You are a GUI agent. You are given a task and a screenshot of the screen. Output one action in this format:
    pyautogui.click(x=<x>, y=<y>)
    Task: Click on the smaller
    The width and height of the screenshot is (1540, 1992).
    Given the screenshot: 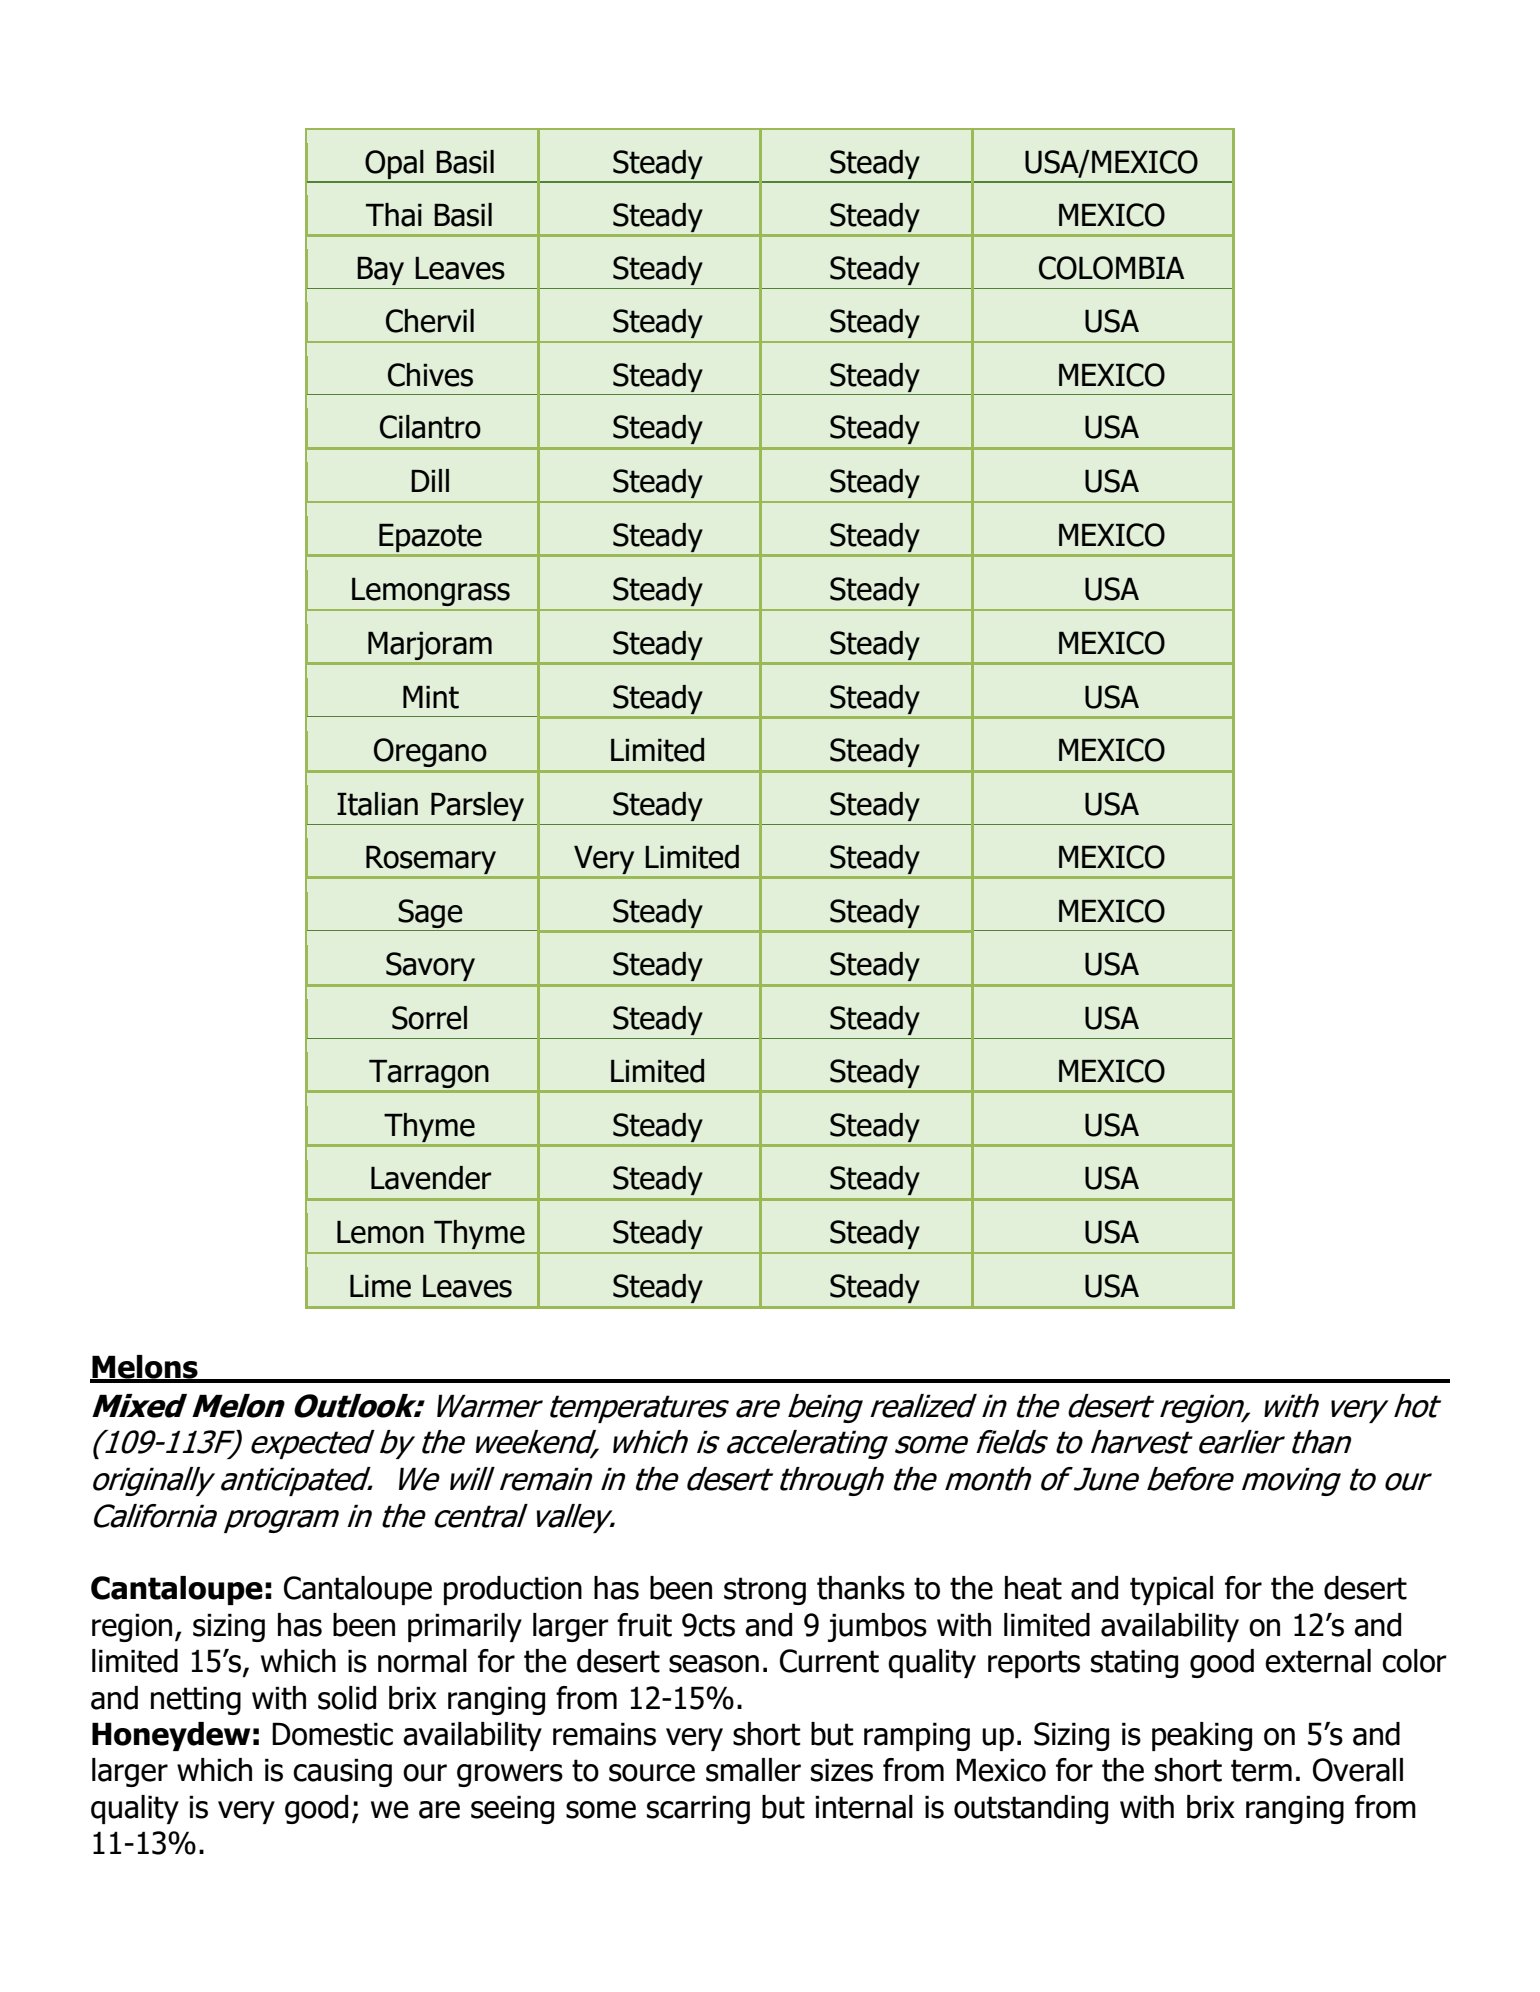 What is the action you would take?
    pyautogui.click(x=753, y=1770)
